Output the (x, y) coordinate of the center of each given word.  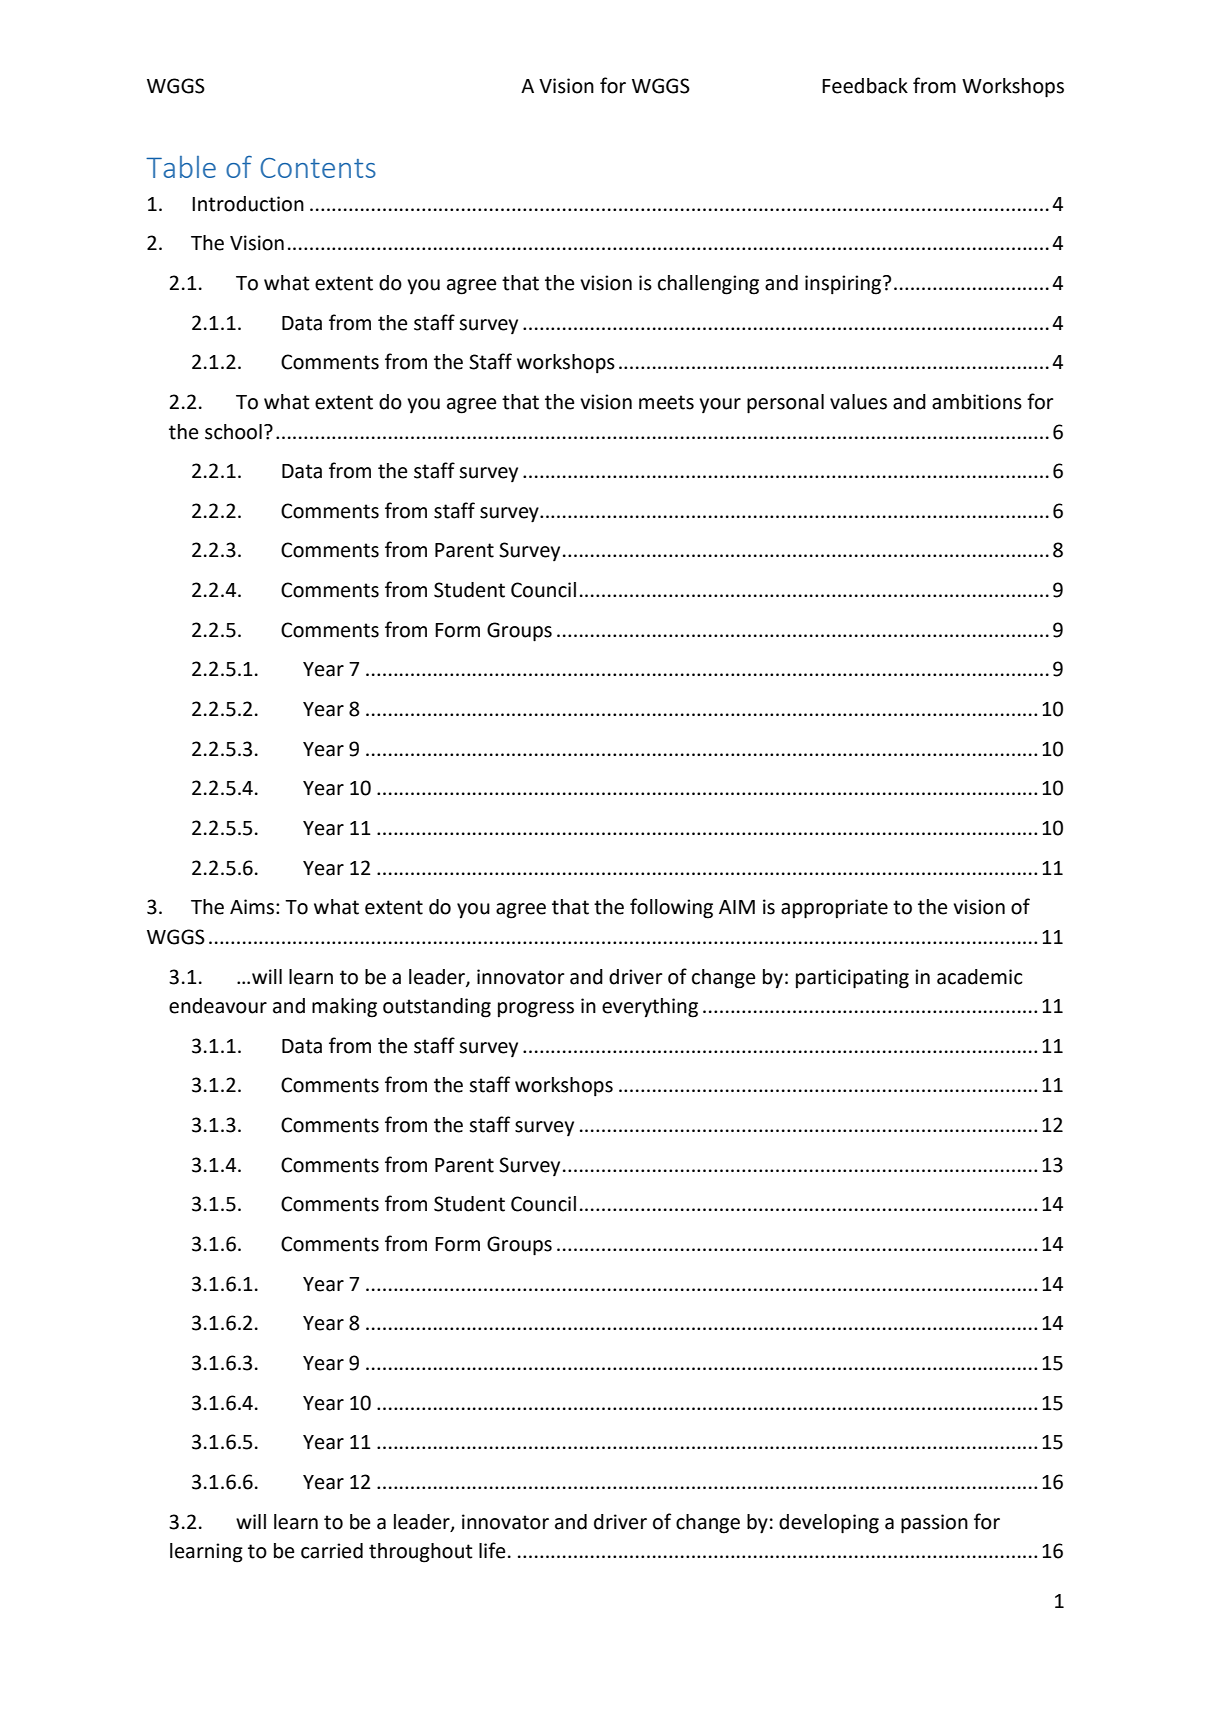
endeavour (218, 1006)
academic (980, 977)
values (858, 402)
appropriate (834, 909)
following (671, 908)
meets (666, 402)
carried (332, 1551)
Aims (252, 907)
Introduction (248, 204)
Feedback (865, 86)
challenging (708, 285)
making (344, 1008)
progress (536, 1010)
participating (852, 979)
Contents (318, 168)
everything (650, 1008)
